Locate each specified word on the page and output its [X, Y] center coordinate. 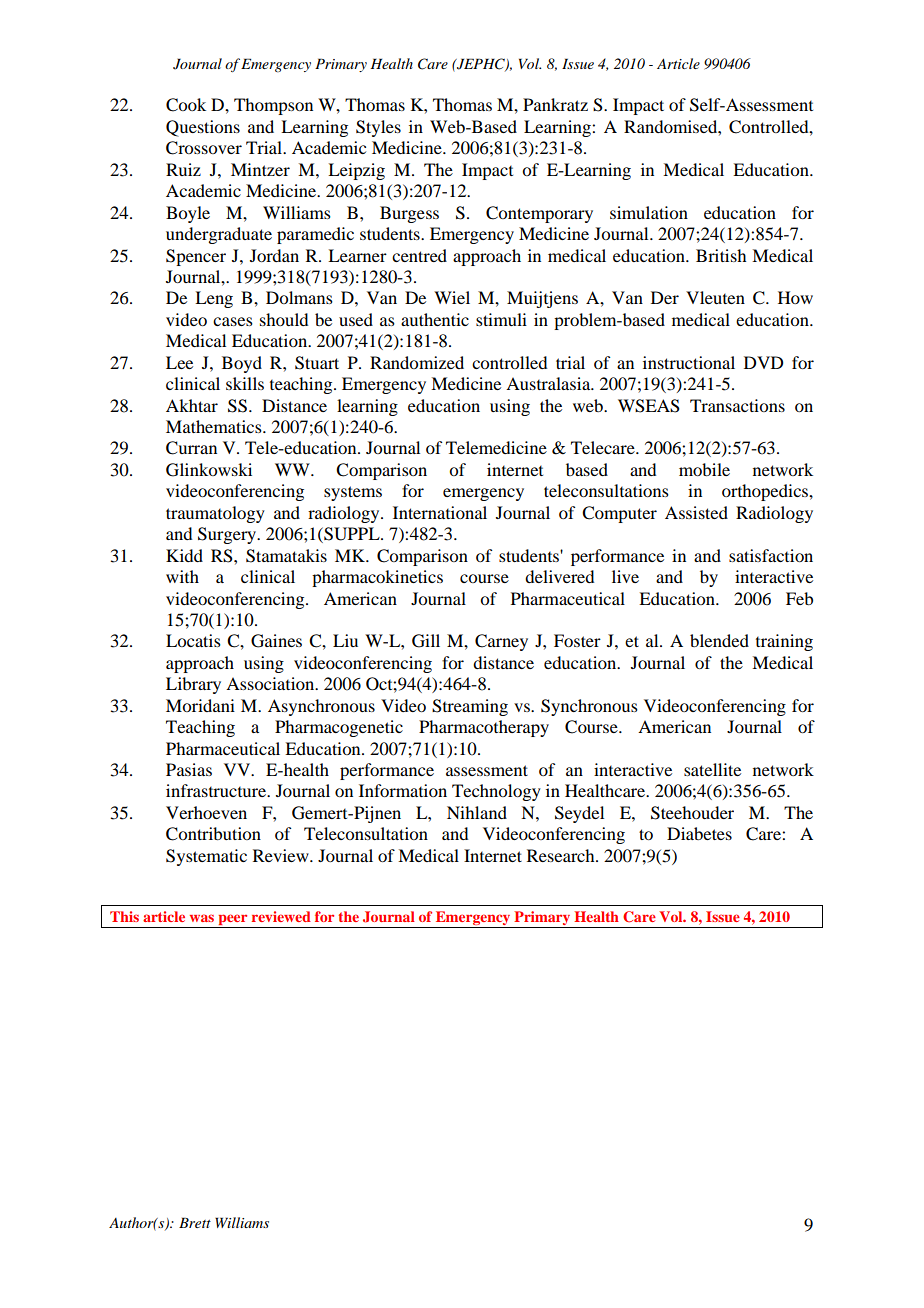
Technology [496, 792]
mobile [704, 469]
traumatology [215, 514]
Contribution [213, 834]
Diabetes [699, 833]
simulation [649, 212]
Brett [195, 1222]
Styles [378, 128]
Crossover [204, 148]
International [440, 512]
